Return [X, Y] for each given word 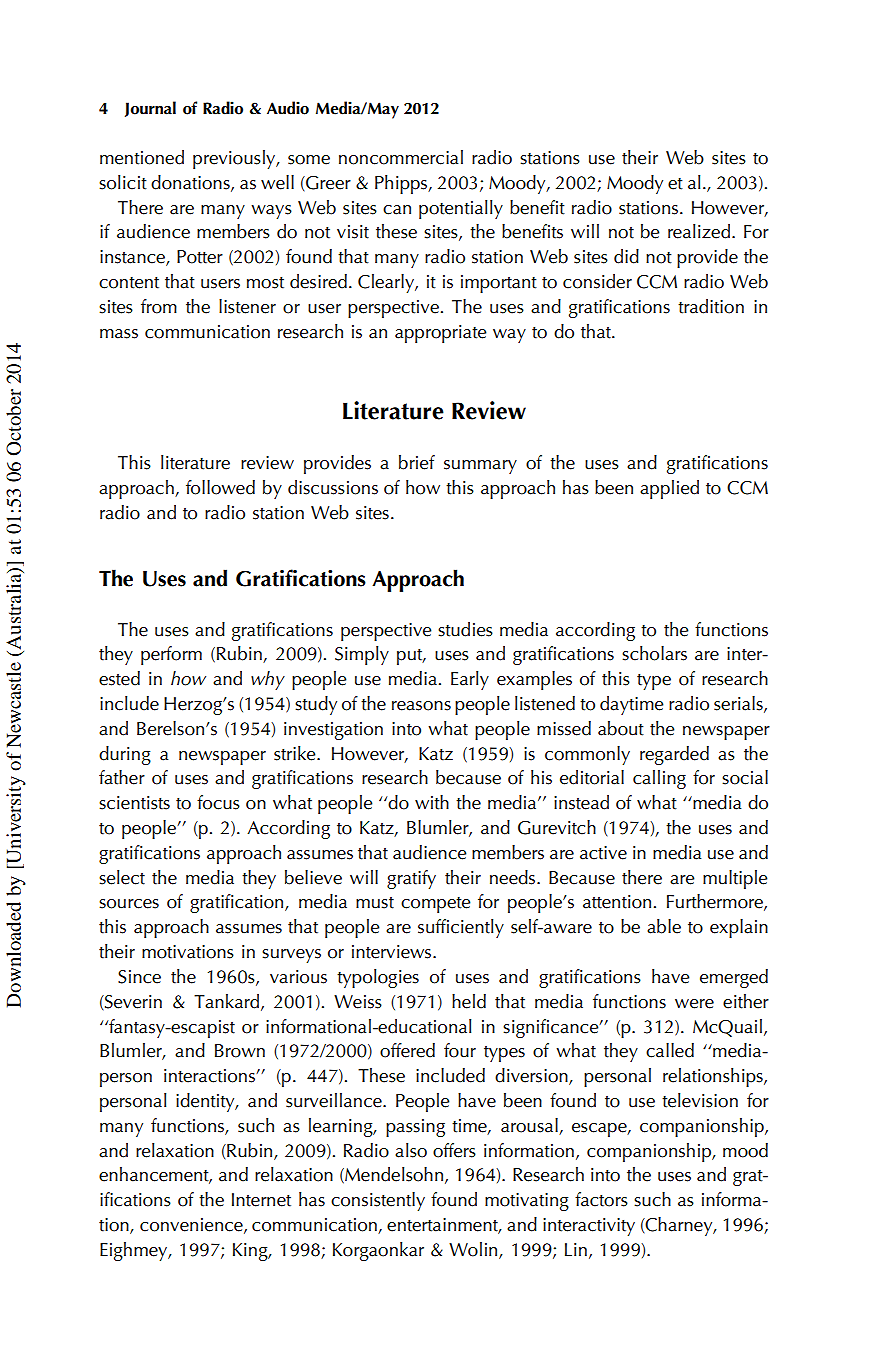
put [411, 657]
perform [171, 655]
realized [700, 231]
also [411, 1150]
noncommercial [401, 157]
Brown [240, 1051]
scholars [654, 653]
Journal [150, 109]
